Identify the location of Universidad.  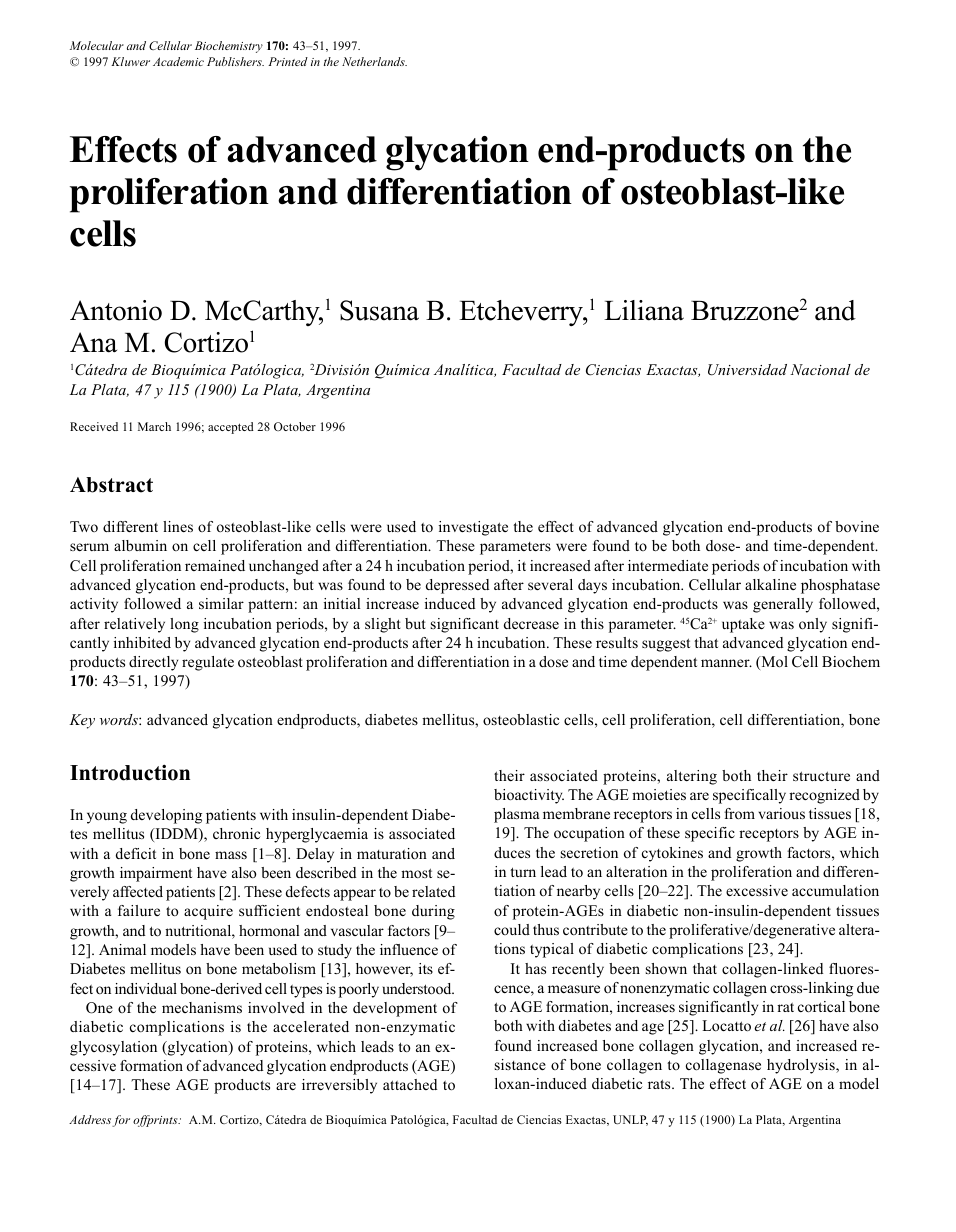
(747, 370).
